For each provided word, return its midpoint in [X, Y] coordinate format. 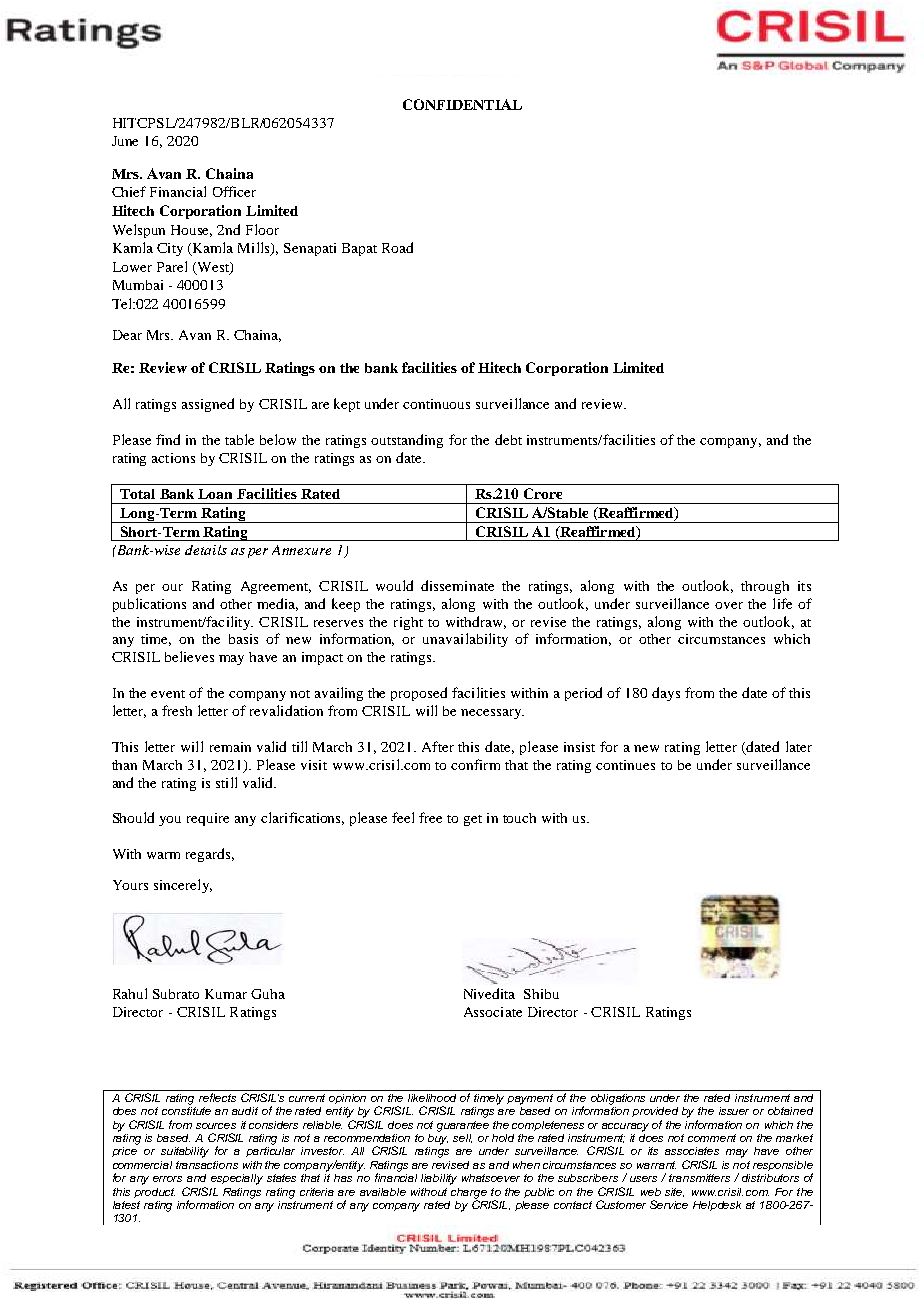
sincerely [183, 886]
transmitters [699, 1178]
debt [508, 439]
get [473, 820]
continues [625, 765]
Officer [234, 191]
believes [189, 656]
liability [439, 1179]
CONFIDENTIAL [462, 104]
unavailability [465, 640]
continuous [436, 404]
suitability [185, 1152]
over [729, 605]
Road [397, 247]
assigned [208, 405]
